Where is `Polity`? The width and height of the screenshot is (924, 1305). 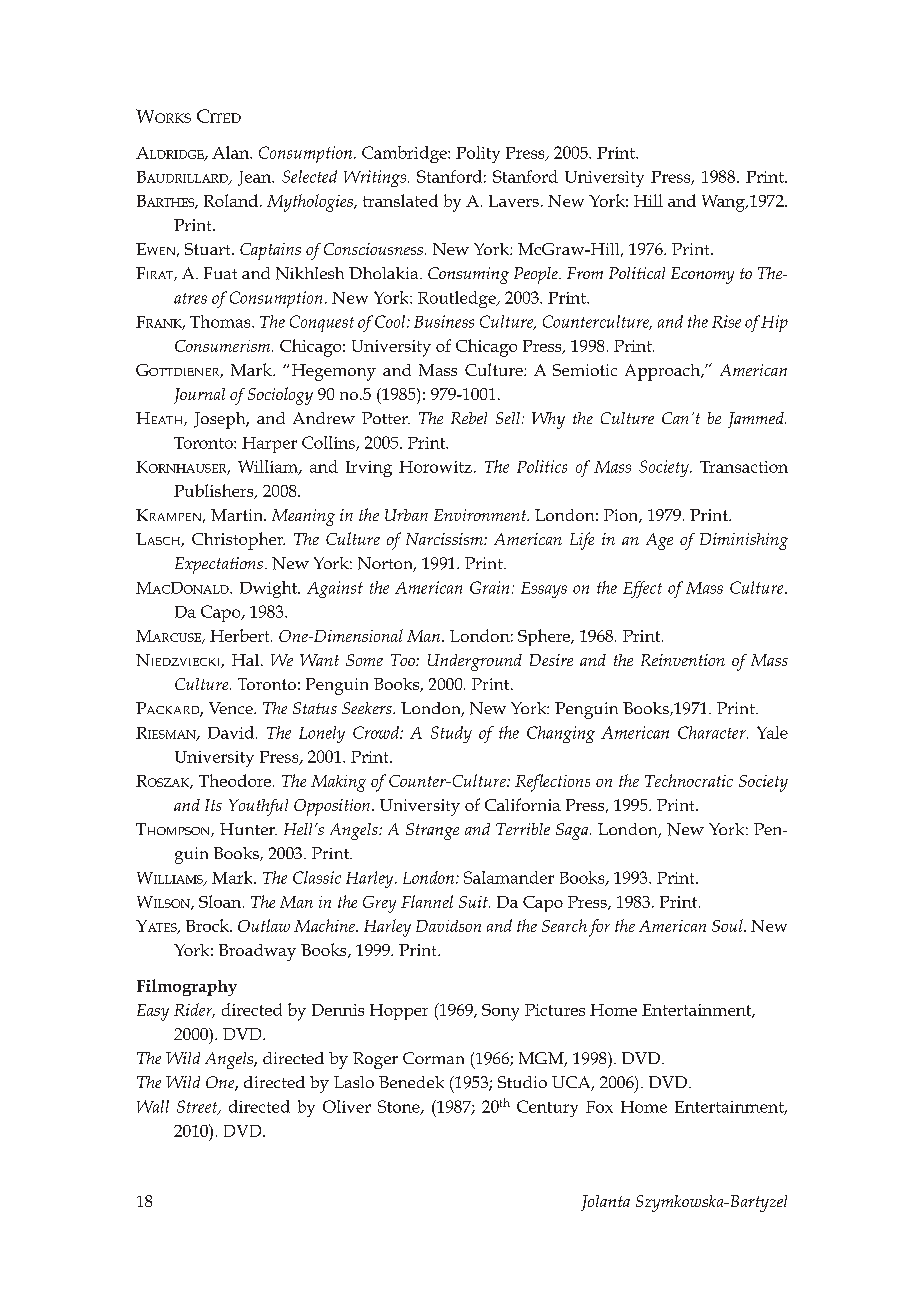 Polity is located at coordinates (478, 154).
